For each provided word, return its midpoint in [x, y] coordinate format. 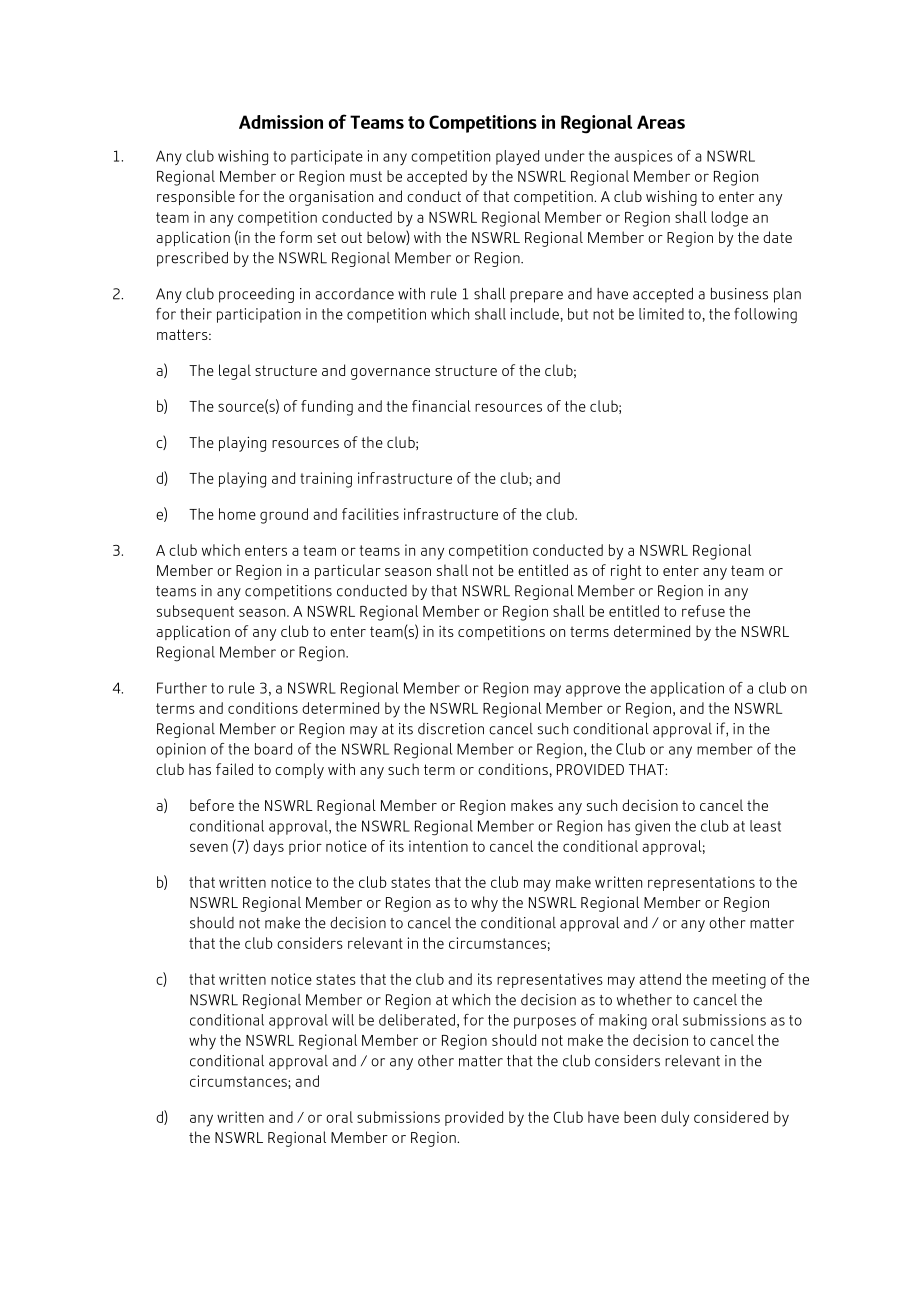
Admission [281, 122]
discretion [451, 729]
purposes [545, 1023]
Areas [661, 122]
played [517, 157]
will [343, 1020]
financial [441, 406]
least [765, 826]
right [626, 572]
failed [234, 769]
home [237, 514]
